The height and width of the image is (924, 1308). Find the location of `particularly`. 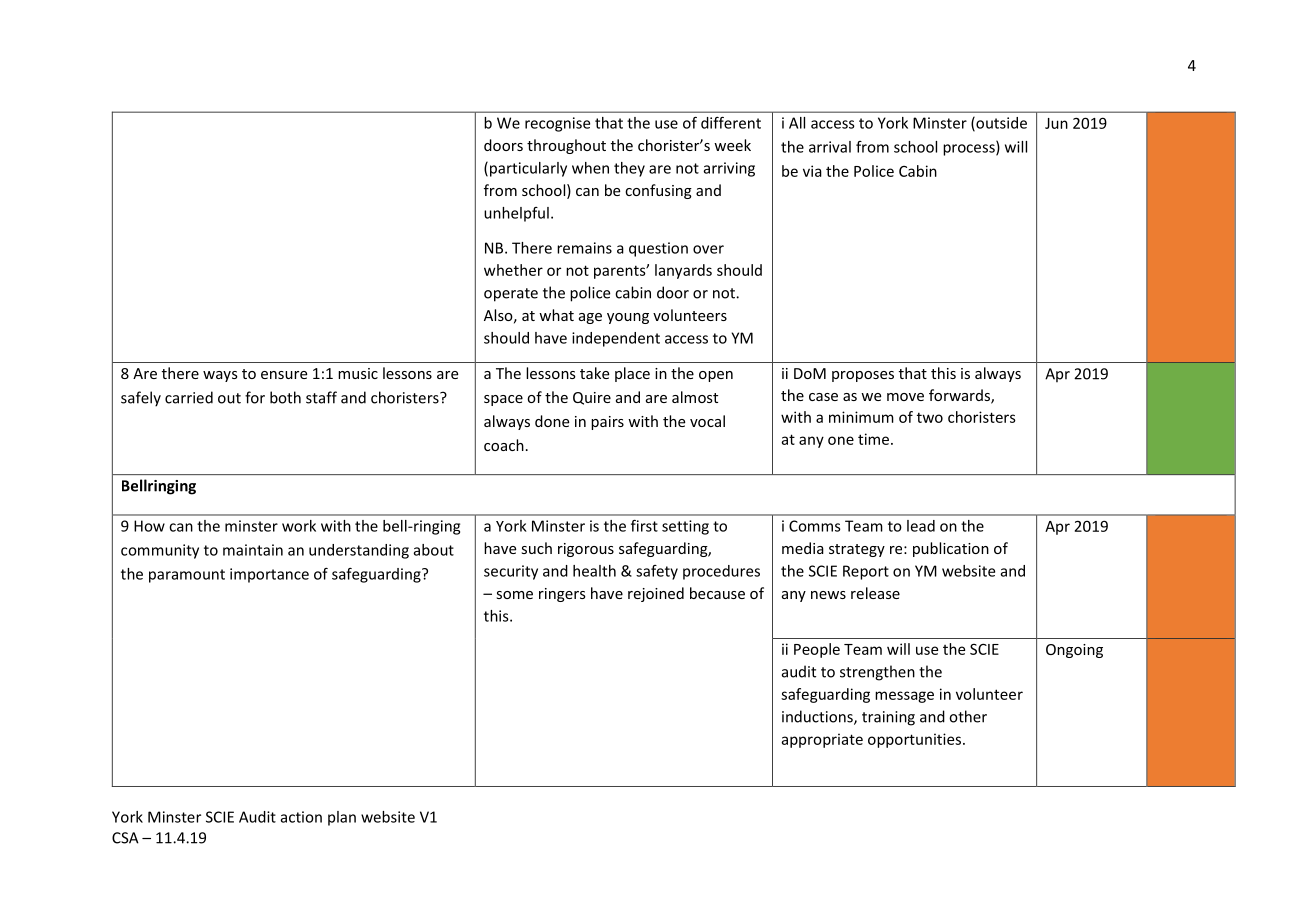

particularly is located at coordinates (528, 169).
